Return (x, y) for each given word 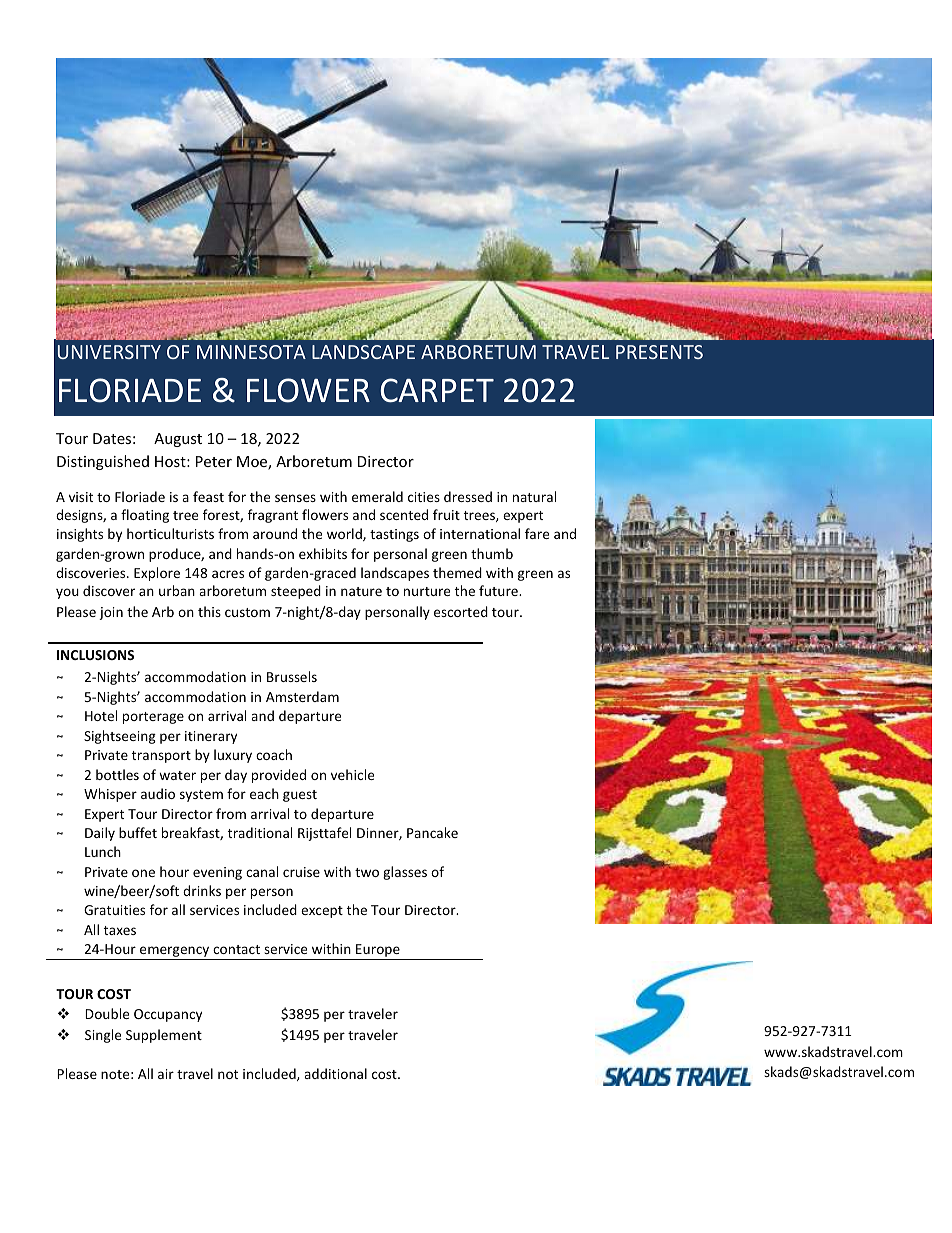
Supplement (164, 1036)
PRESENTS (659, 352)
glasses (405, 873)
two (367, 872)
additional (335, 1073)
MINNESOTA (251, 352)
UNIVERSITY (109, 352)
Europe (378, 952)
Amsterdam (302, 696)
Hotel (101, 715)
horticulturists (170, 533)
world (345, 534)
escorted (461, 611)
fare (537, 533)
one (143, 873)
